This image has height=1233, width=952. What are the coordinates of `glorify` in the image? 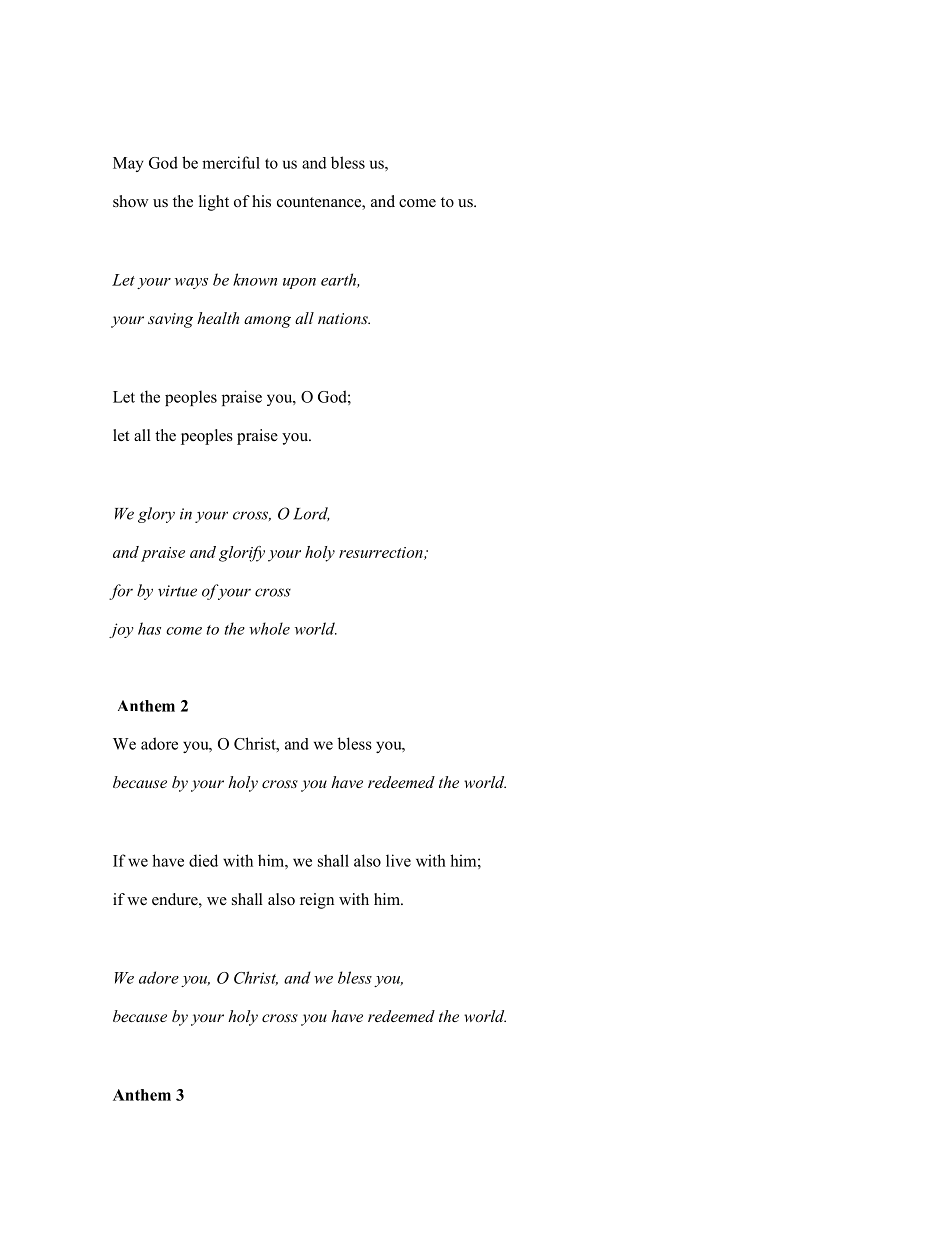 It's located at (242, 554).
